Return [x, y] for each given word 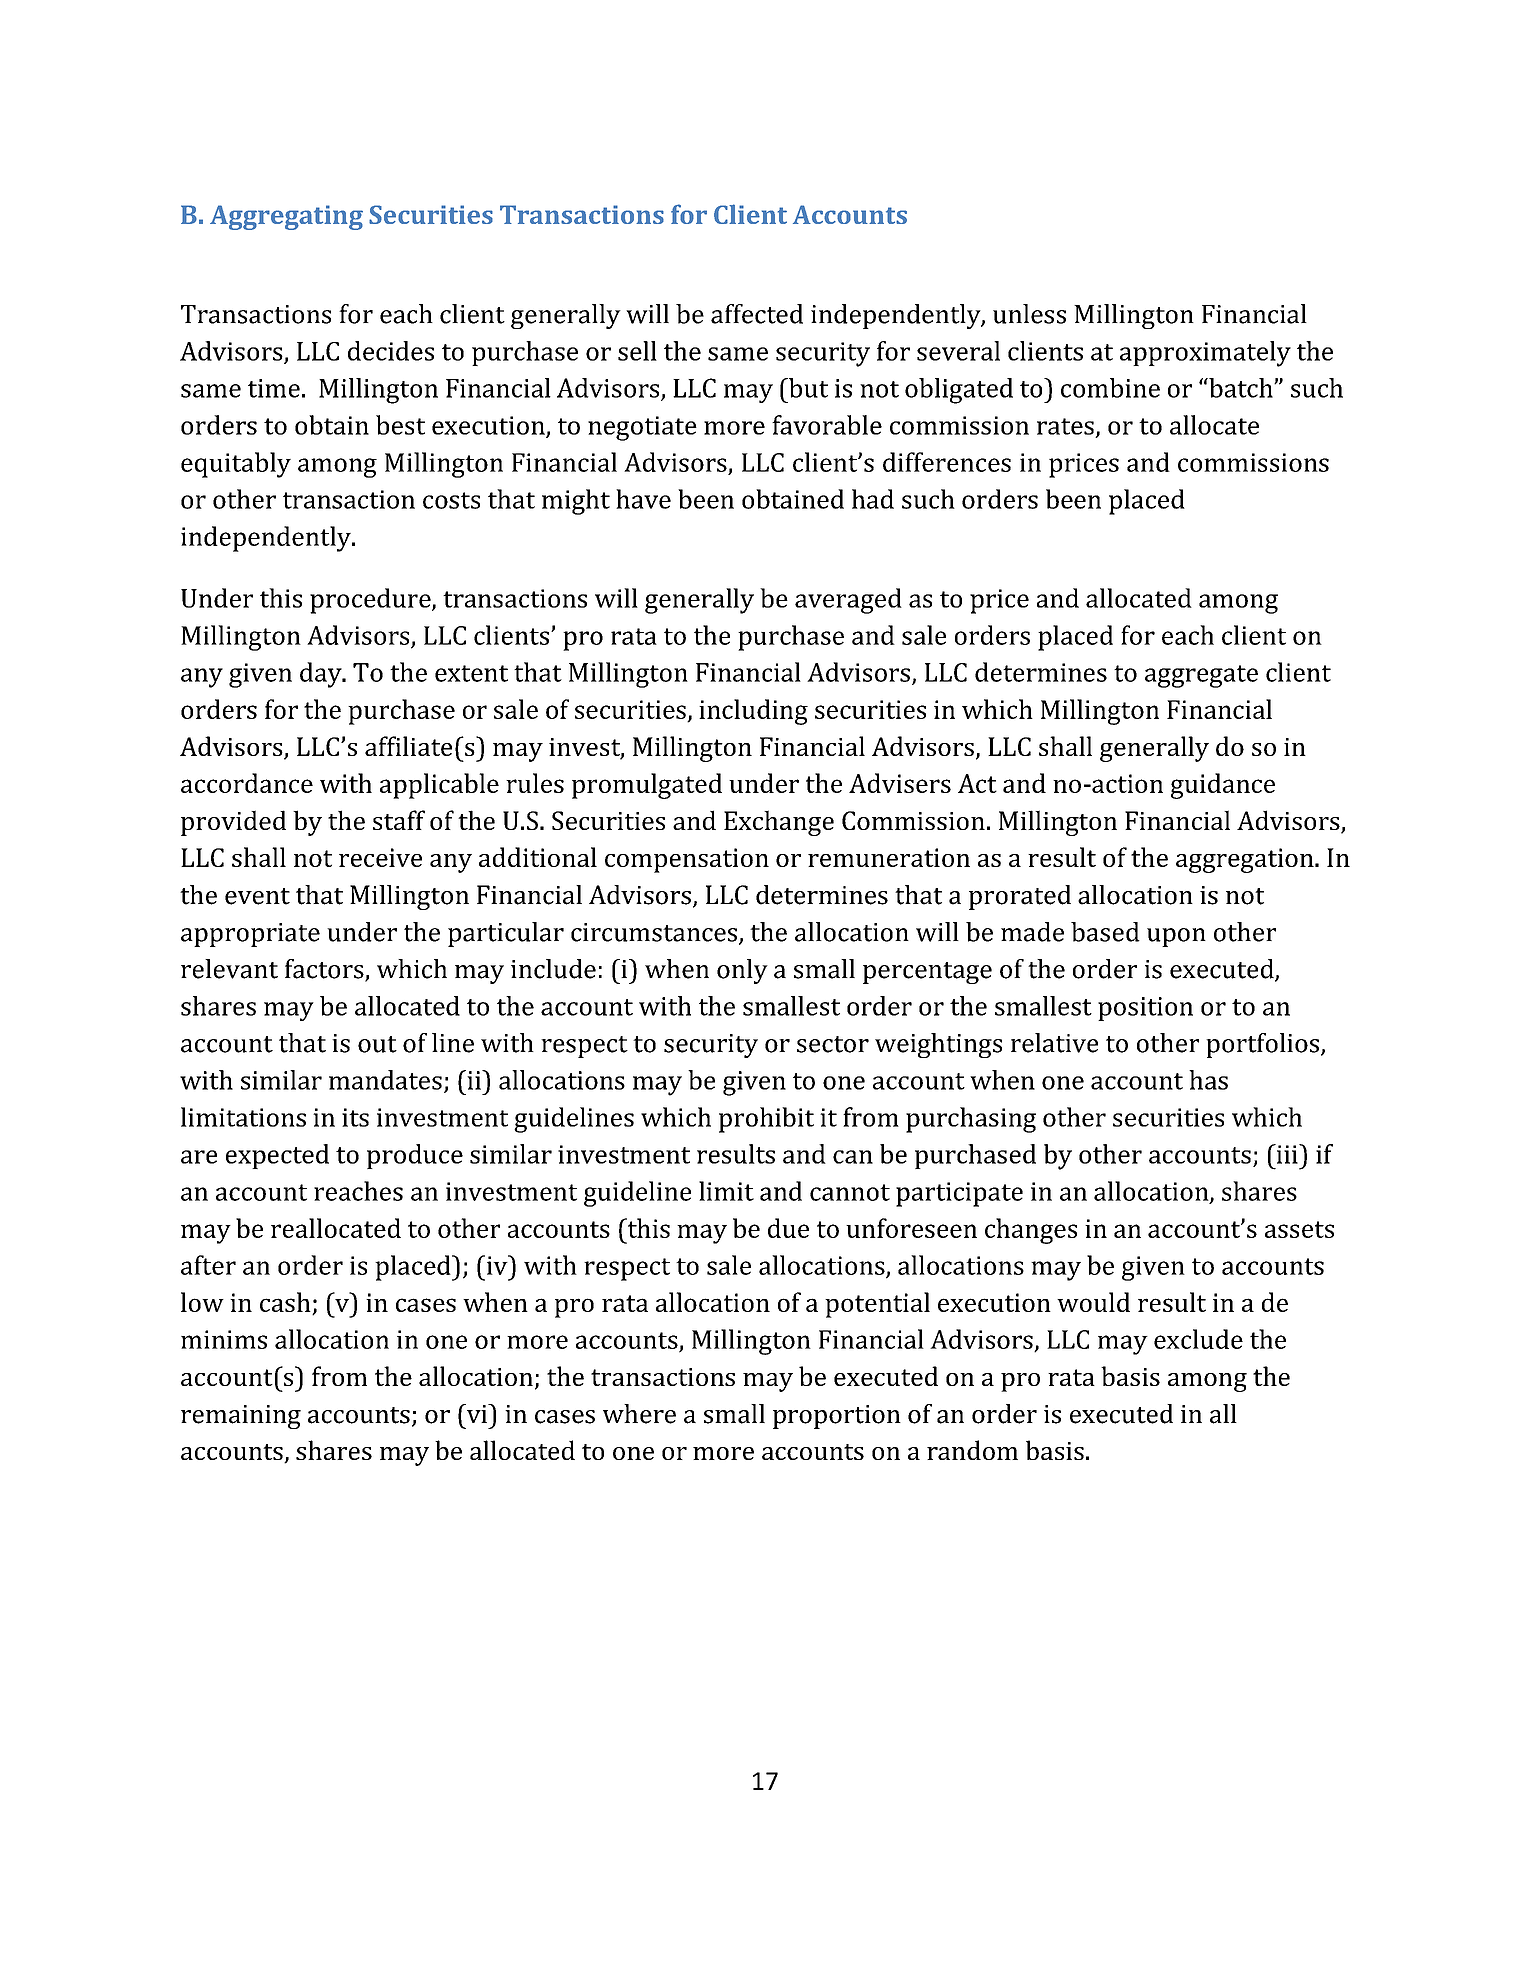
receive [380, 857]
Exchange [779, 823]
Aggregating [286, 217]
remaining [241, 1417]
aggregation [1246, 860]
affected [757, 314]
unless [1029, 314]
